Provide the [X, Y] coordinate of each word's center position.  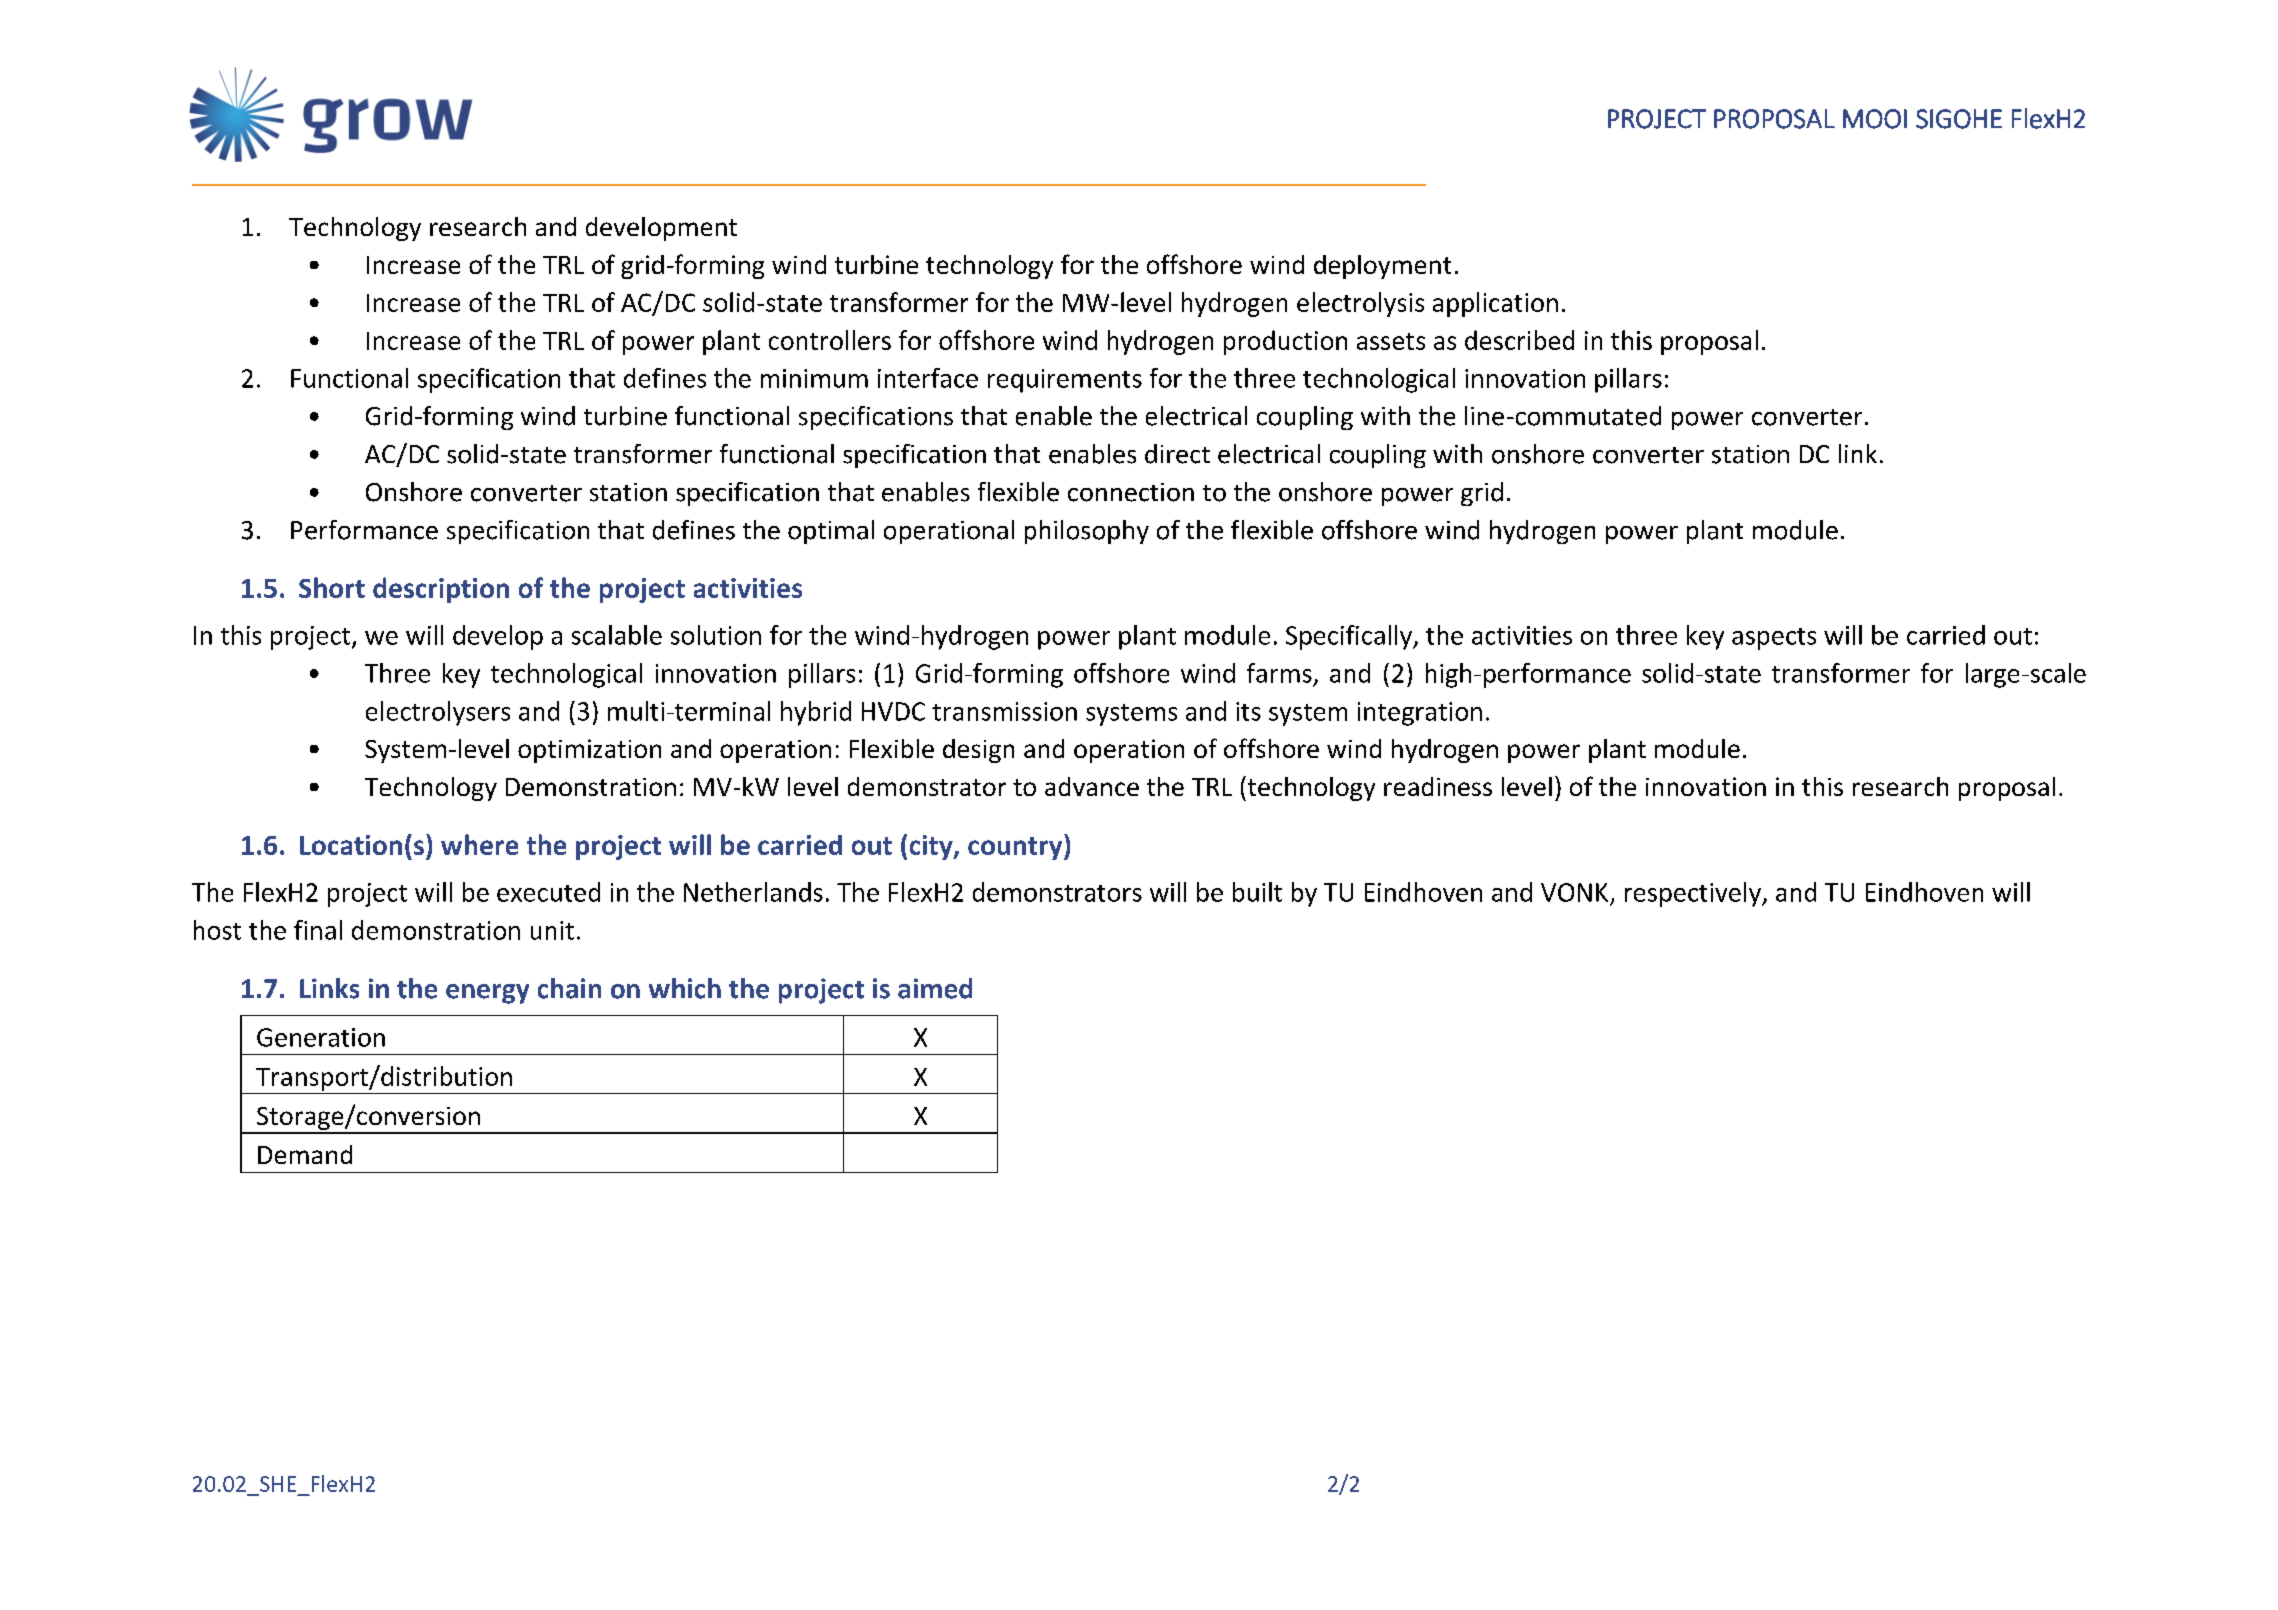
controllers [830, 340]
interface [928, 378]
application [1495, 304]
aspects [1774, 639]
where [479, 844]
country [1016, 848]
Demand [305, 1154]
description [441, 590]
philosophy [1087, 532]
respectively [1694, 894]
